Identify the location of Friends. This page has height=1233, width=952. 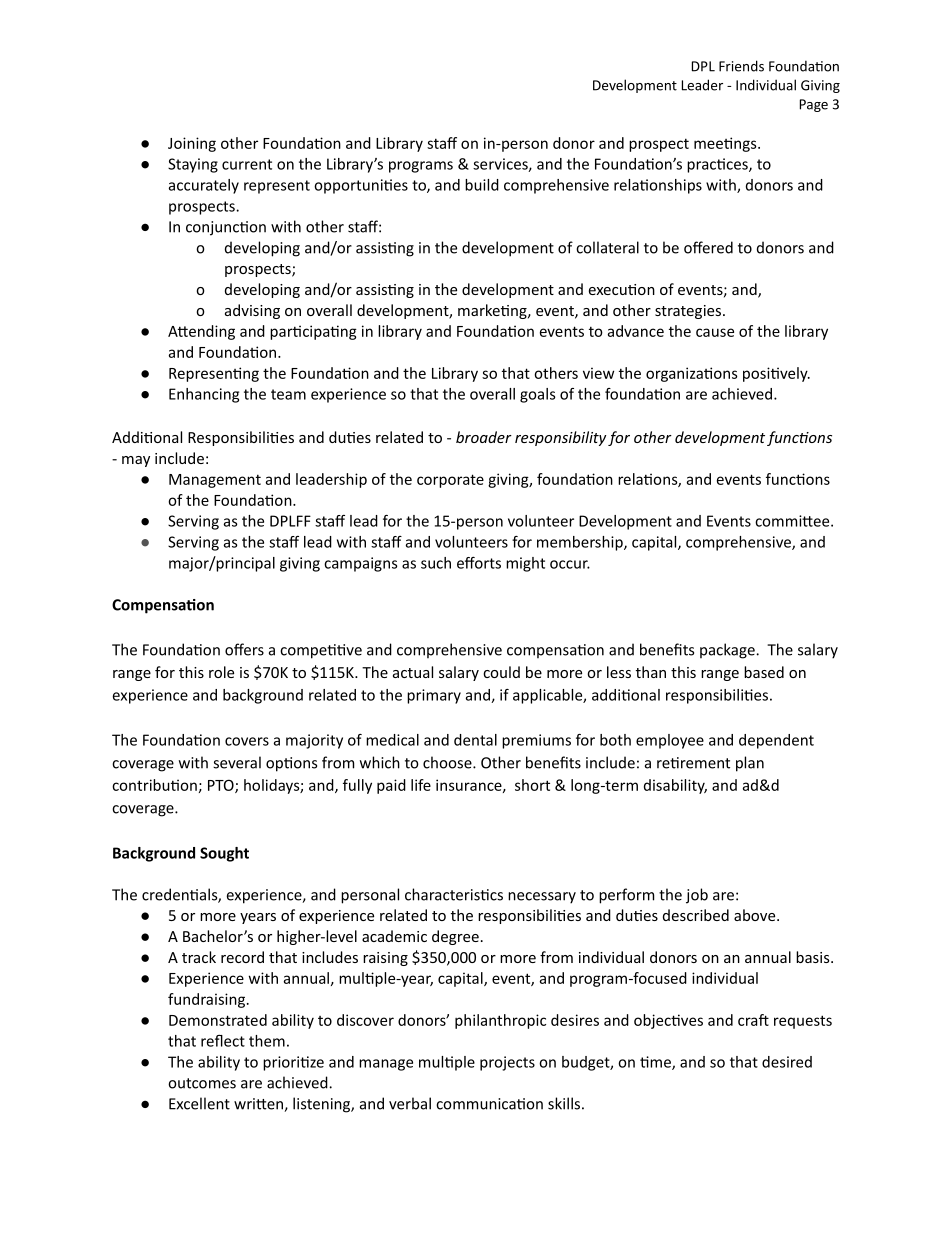
(741, 66).
